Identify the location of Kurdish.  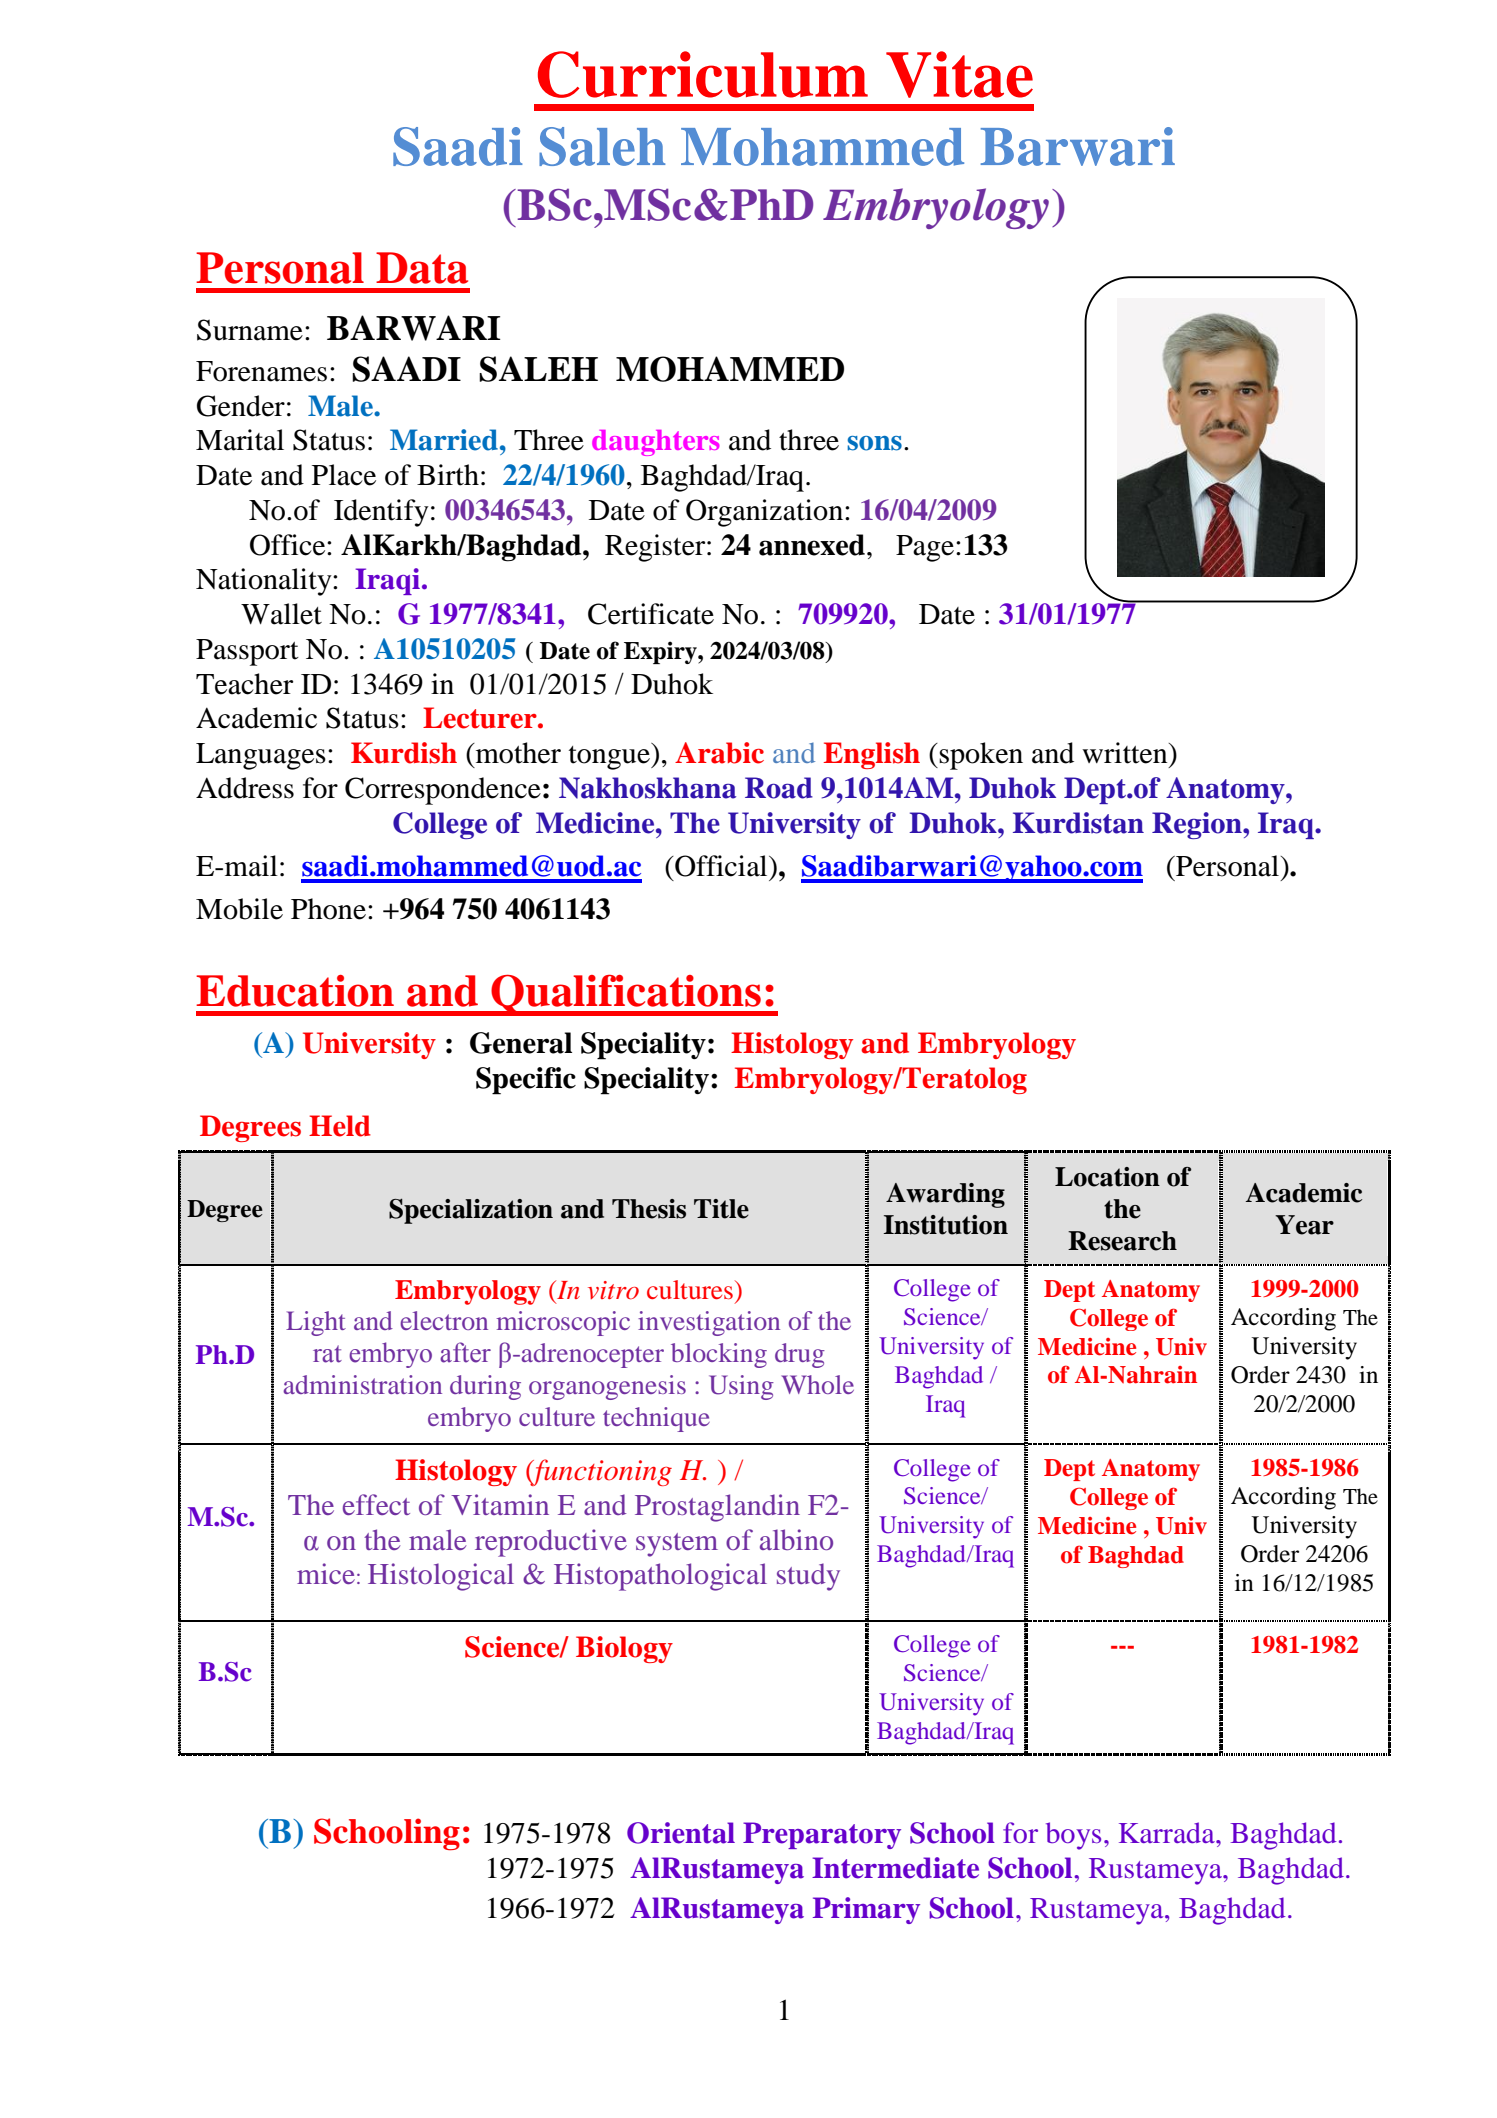
(404, 753).
